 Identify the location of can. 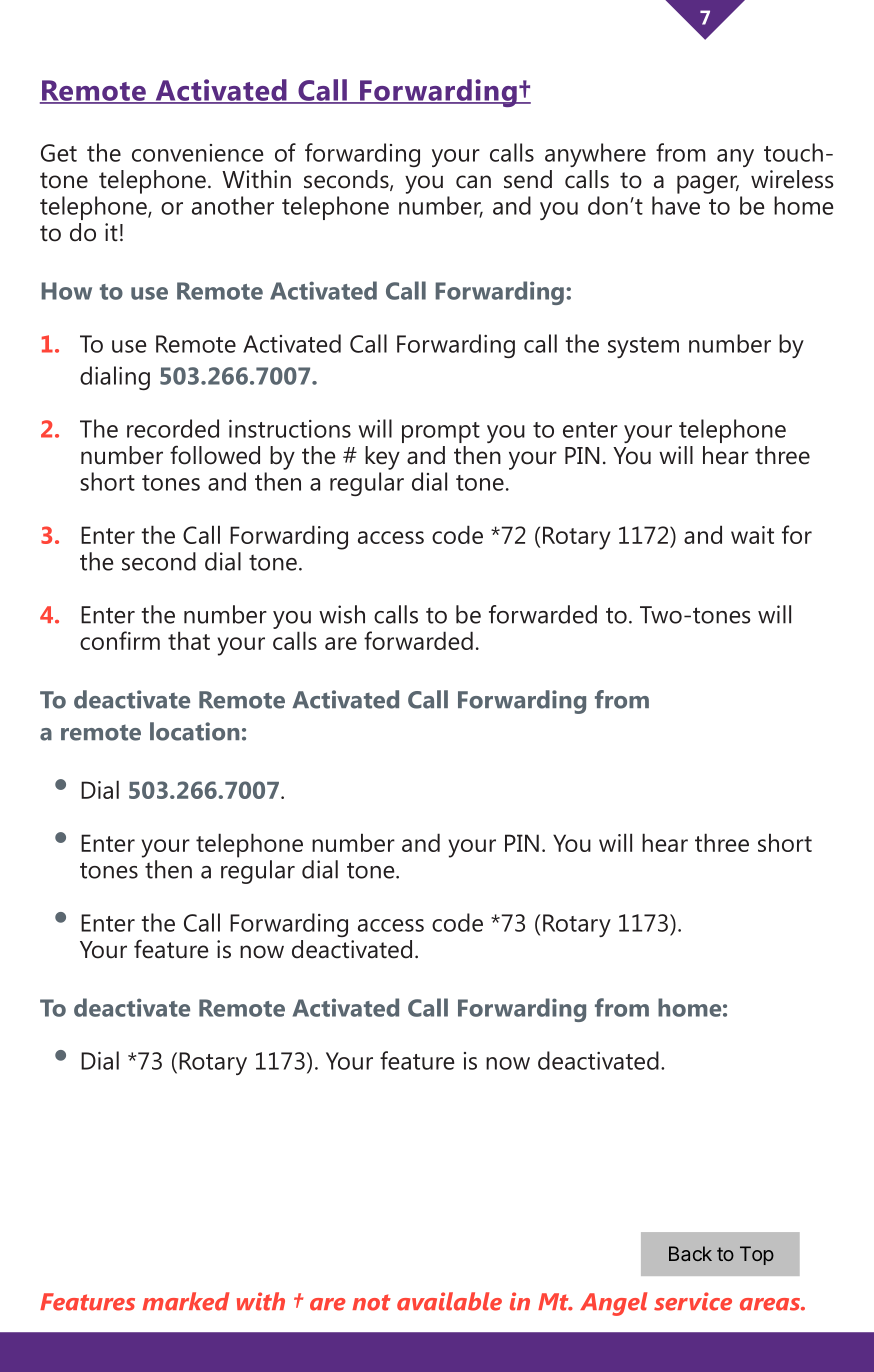
(473, 182).
